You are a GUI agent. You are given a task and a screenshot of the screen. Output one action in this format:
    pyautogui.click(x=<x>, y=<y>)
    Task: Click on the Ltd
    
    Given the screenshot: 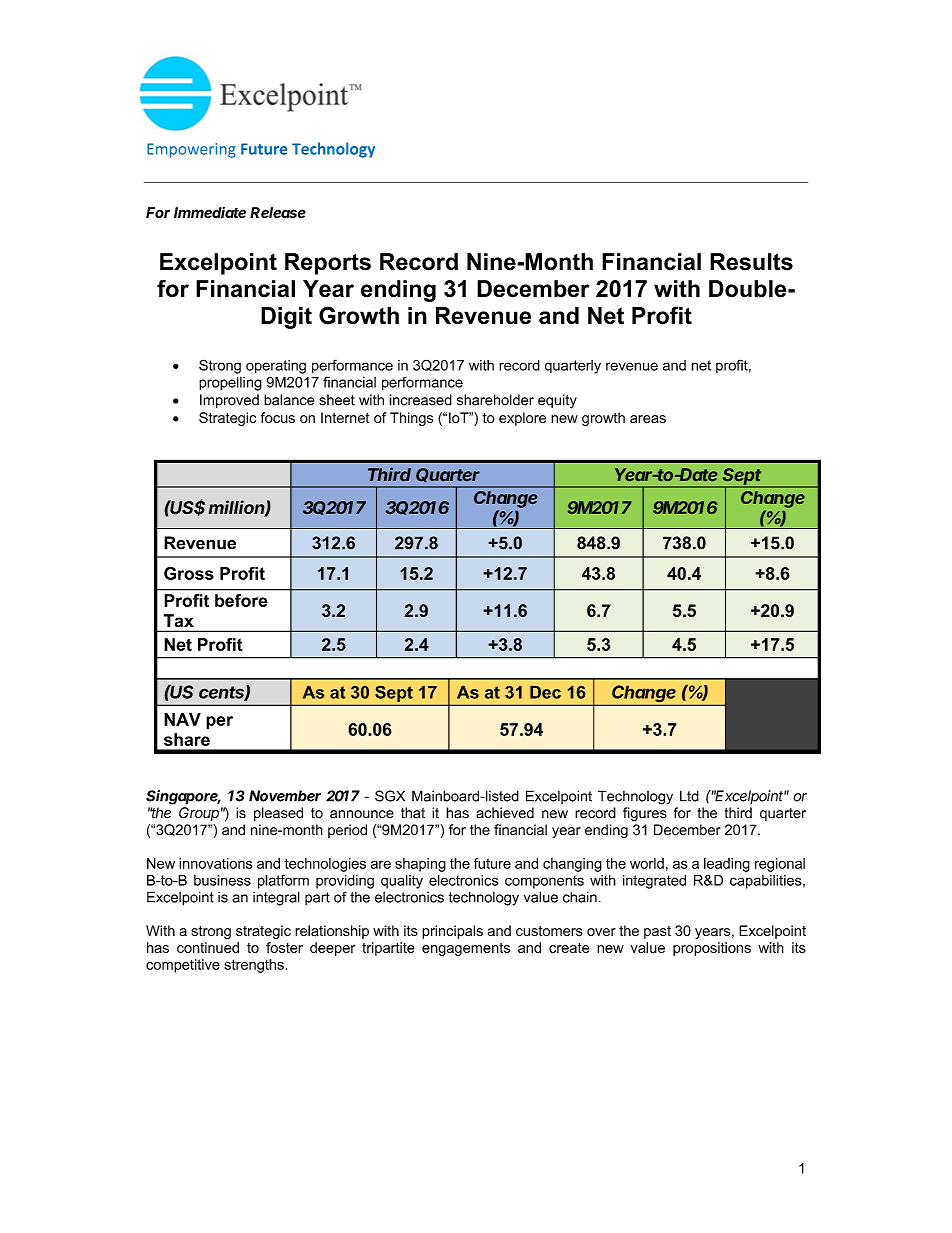 What is the action you would take?
    pyautogui.click(x=689, y=796)
